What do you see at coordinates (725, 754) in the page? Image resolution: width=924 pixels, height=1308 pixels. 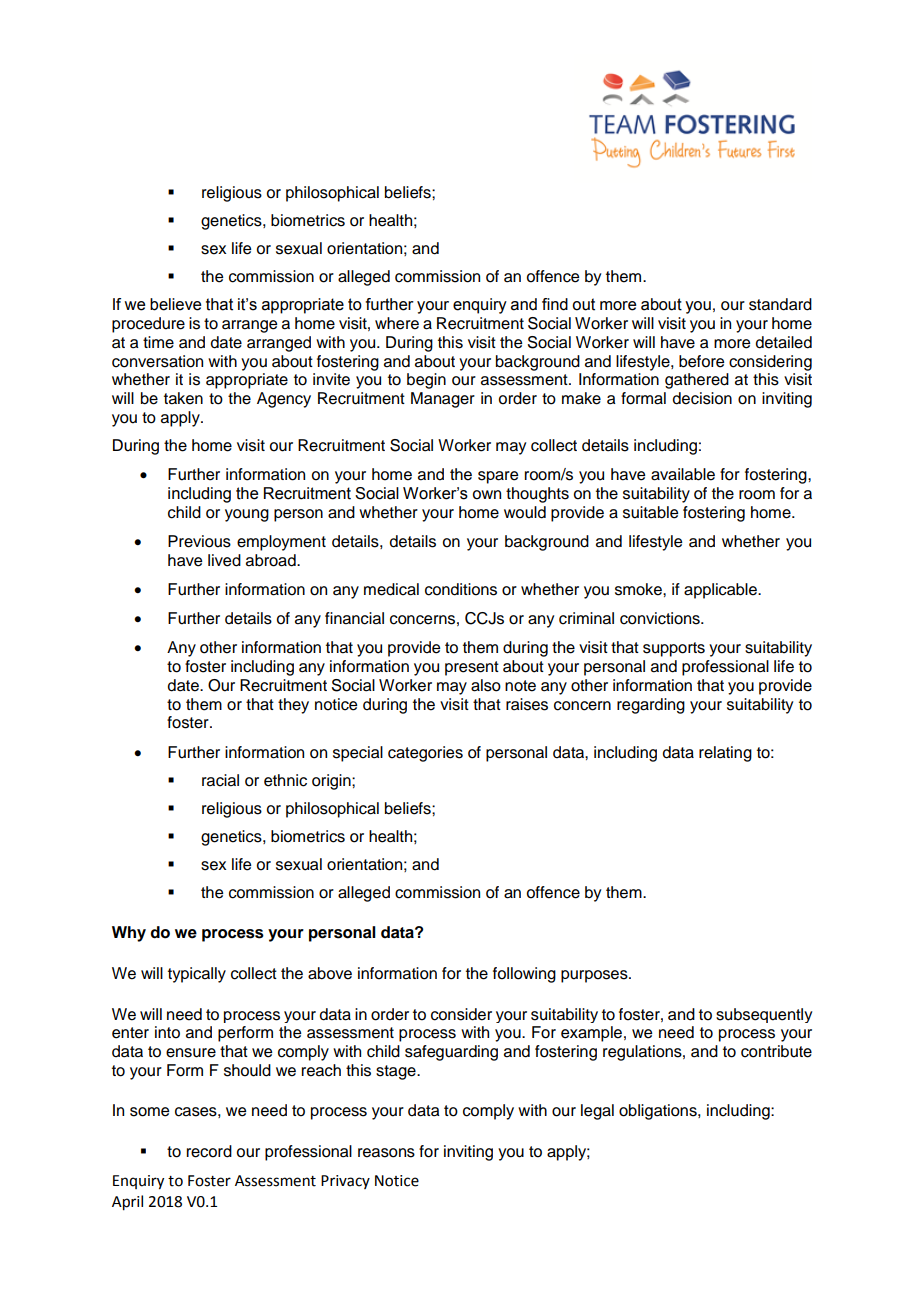 I see `relating` at bounding box center [725, 754].
